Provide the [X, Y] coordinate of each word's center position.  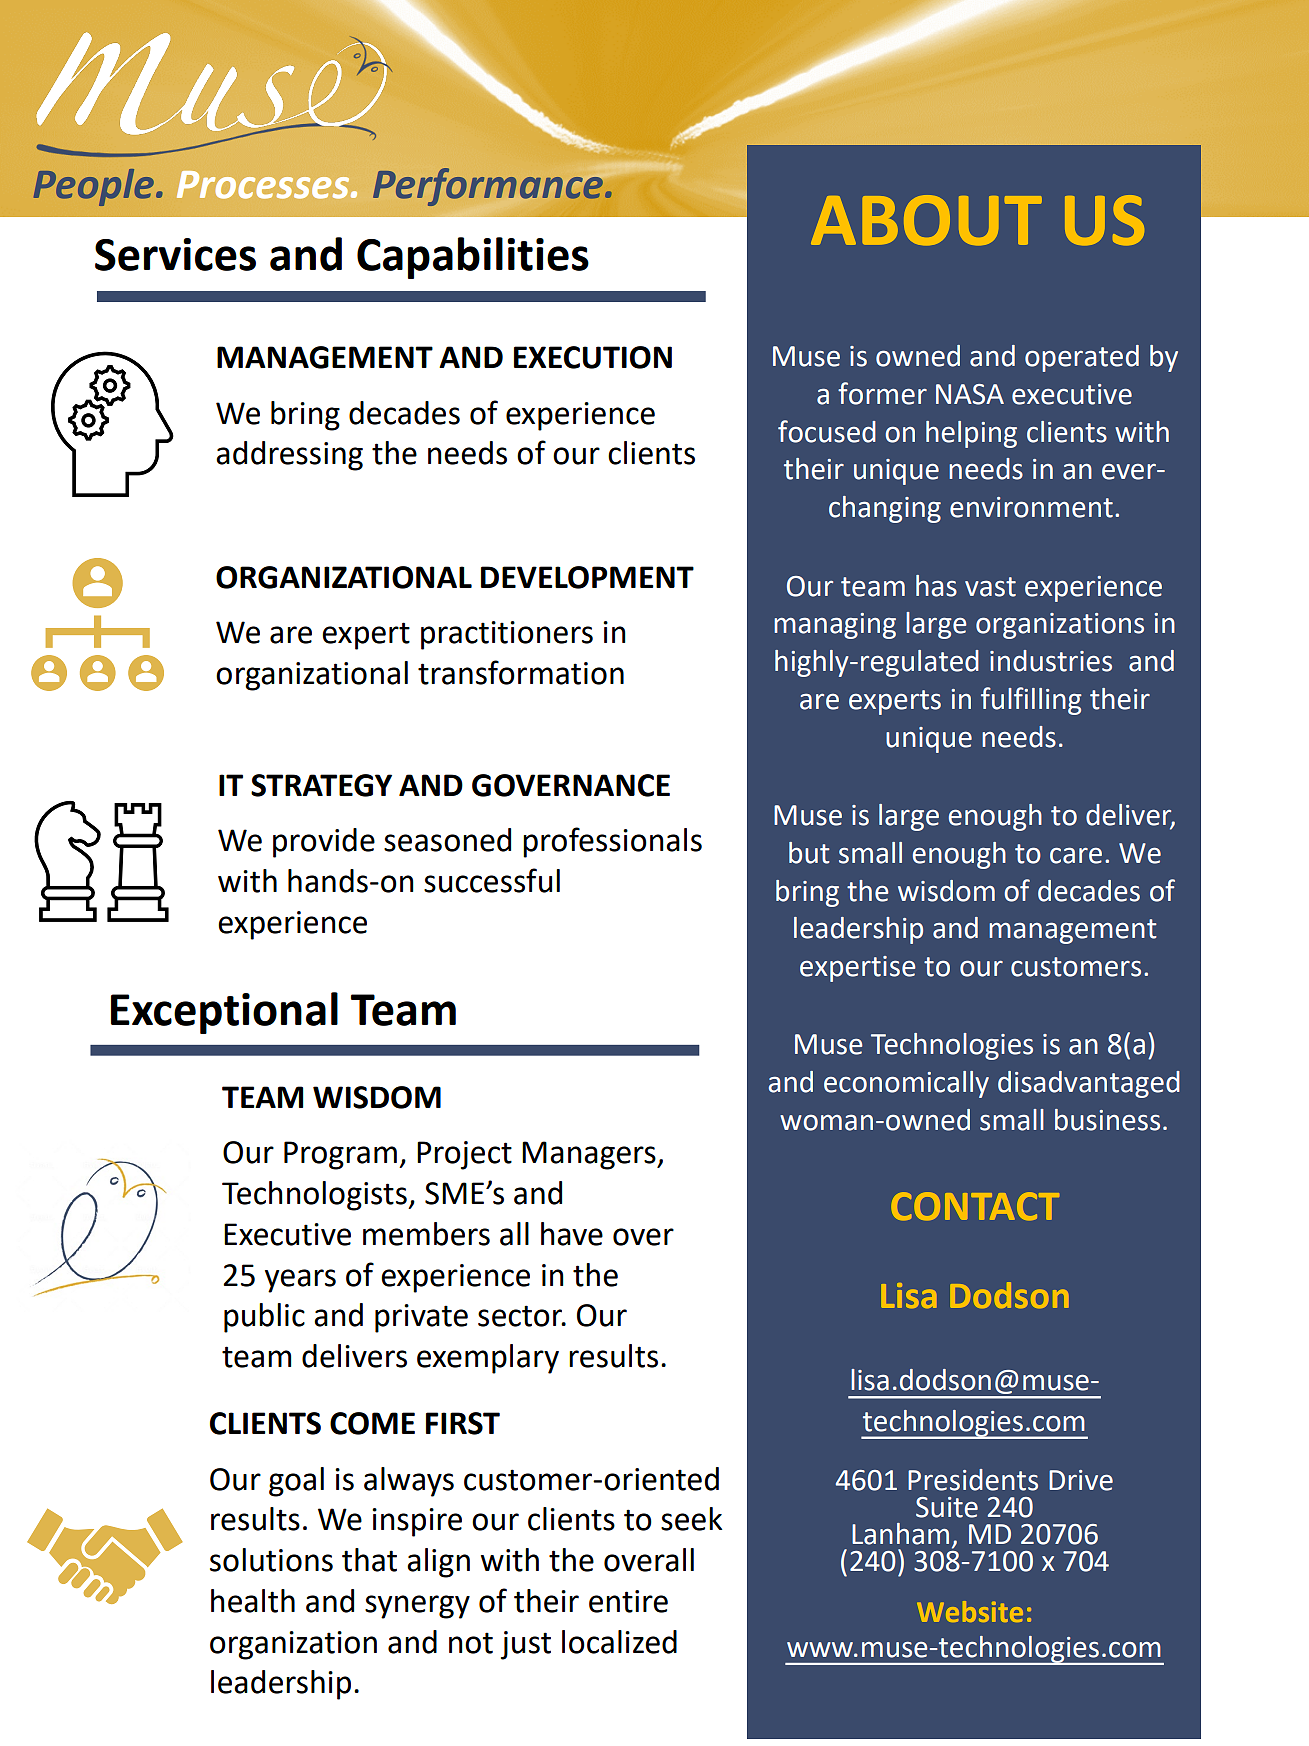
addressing [289, 456]
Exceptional [224, 1013]
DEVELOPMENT [587, 577]
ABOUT [926, 220]
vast [990, 587]
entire [628, 1601]
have [572, 1234]
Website [970, 1611]
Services [175, 254]
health [253, 1601]
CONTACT [976, 1206]
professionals [612, 842]
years [300, 1281]
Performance [488, 187]
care [1076, 855]
